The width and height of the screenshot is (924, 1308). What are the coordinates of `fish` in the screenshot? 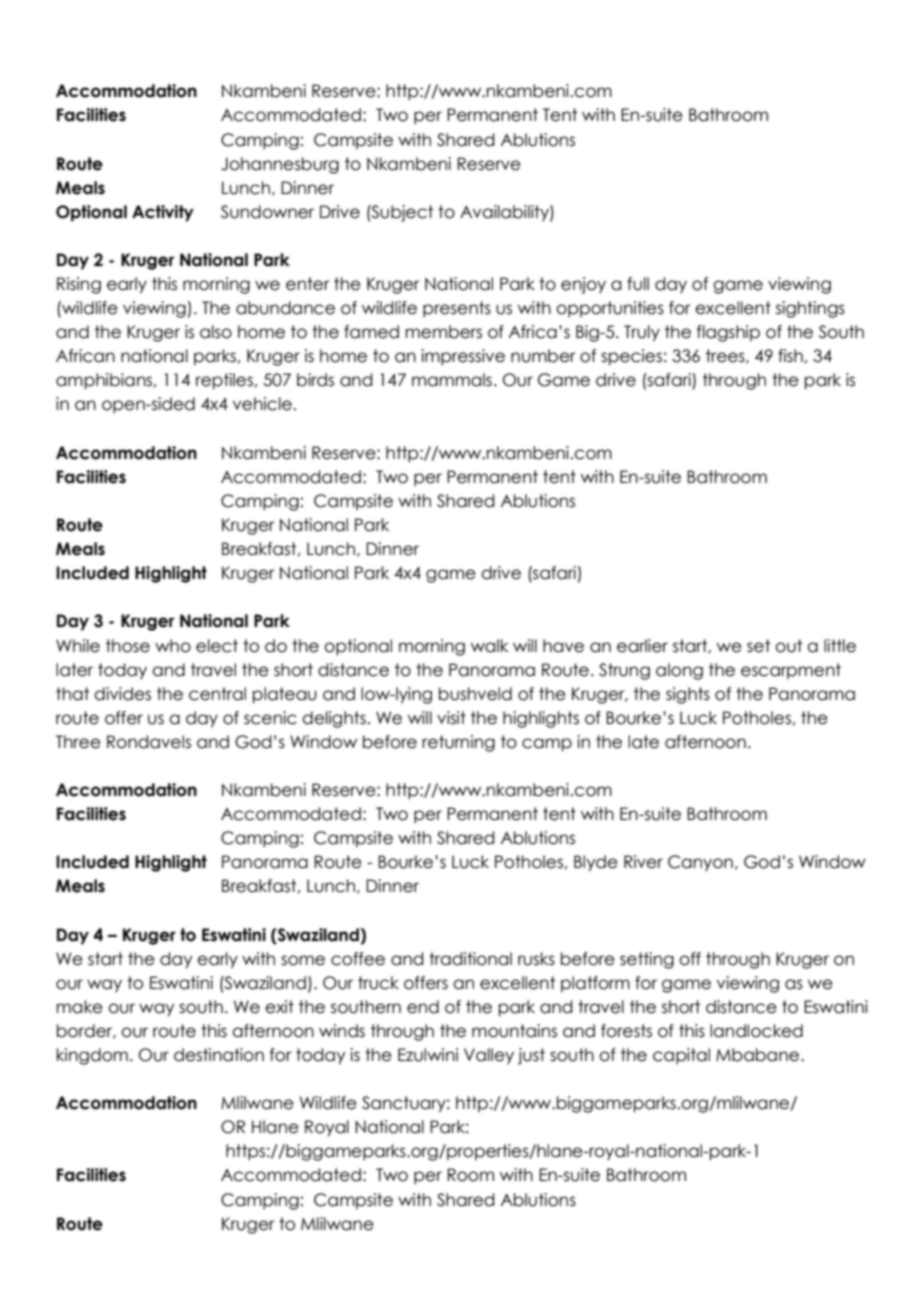 It's located at (790, 356).
